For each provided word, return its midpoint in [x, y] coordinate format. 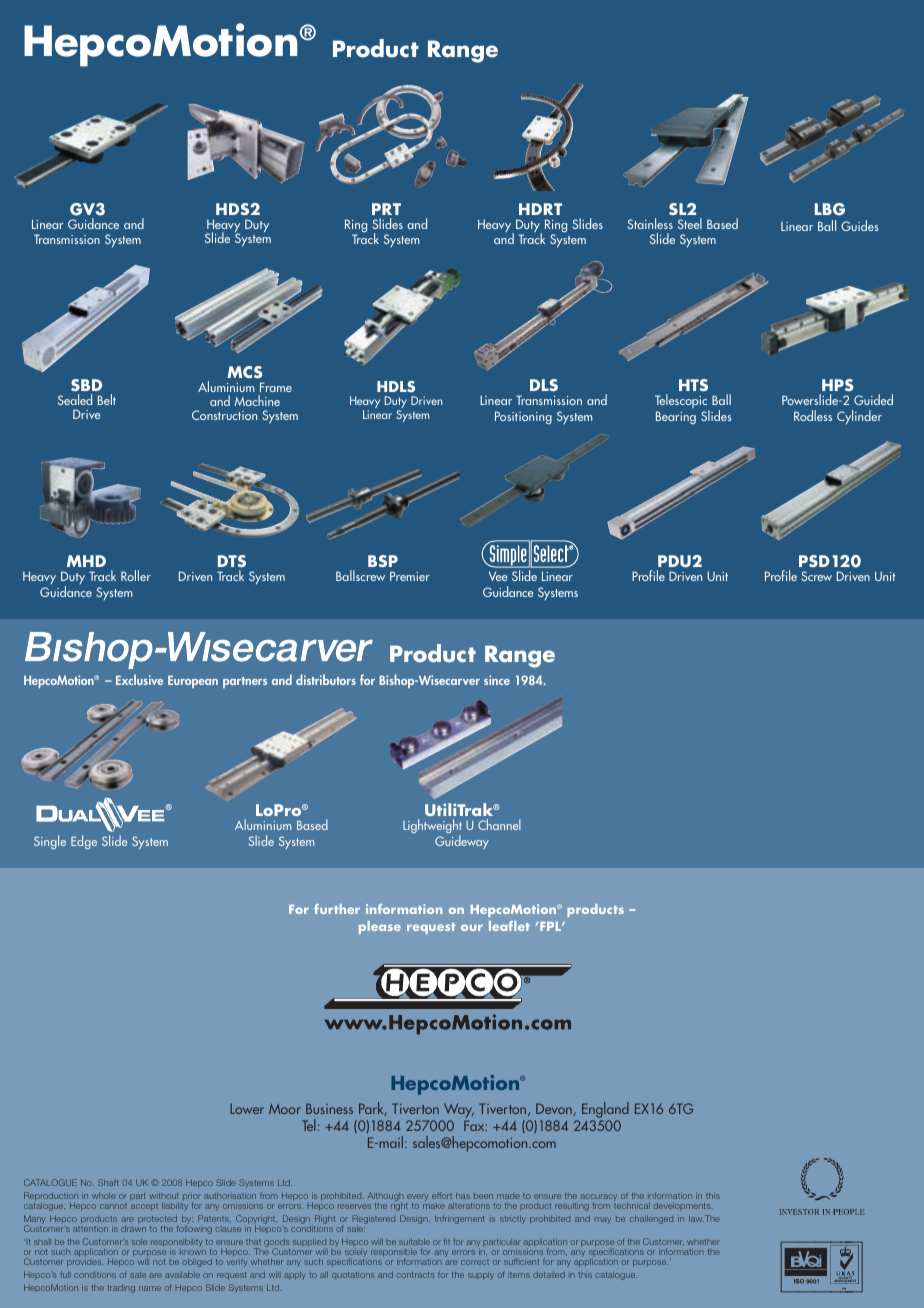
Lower [247, 1108]
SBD [86, 385]
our [472, 927]
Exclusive [139, 679]
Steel [690, 223]
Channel [499, 824]
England [605, 1110]
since [497, 680]
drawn [133, 1229]
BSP [383, 561]
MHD [86, 561]
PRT [386, 209]
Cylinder [859, 417]
